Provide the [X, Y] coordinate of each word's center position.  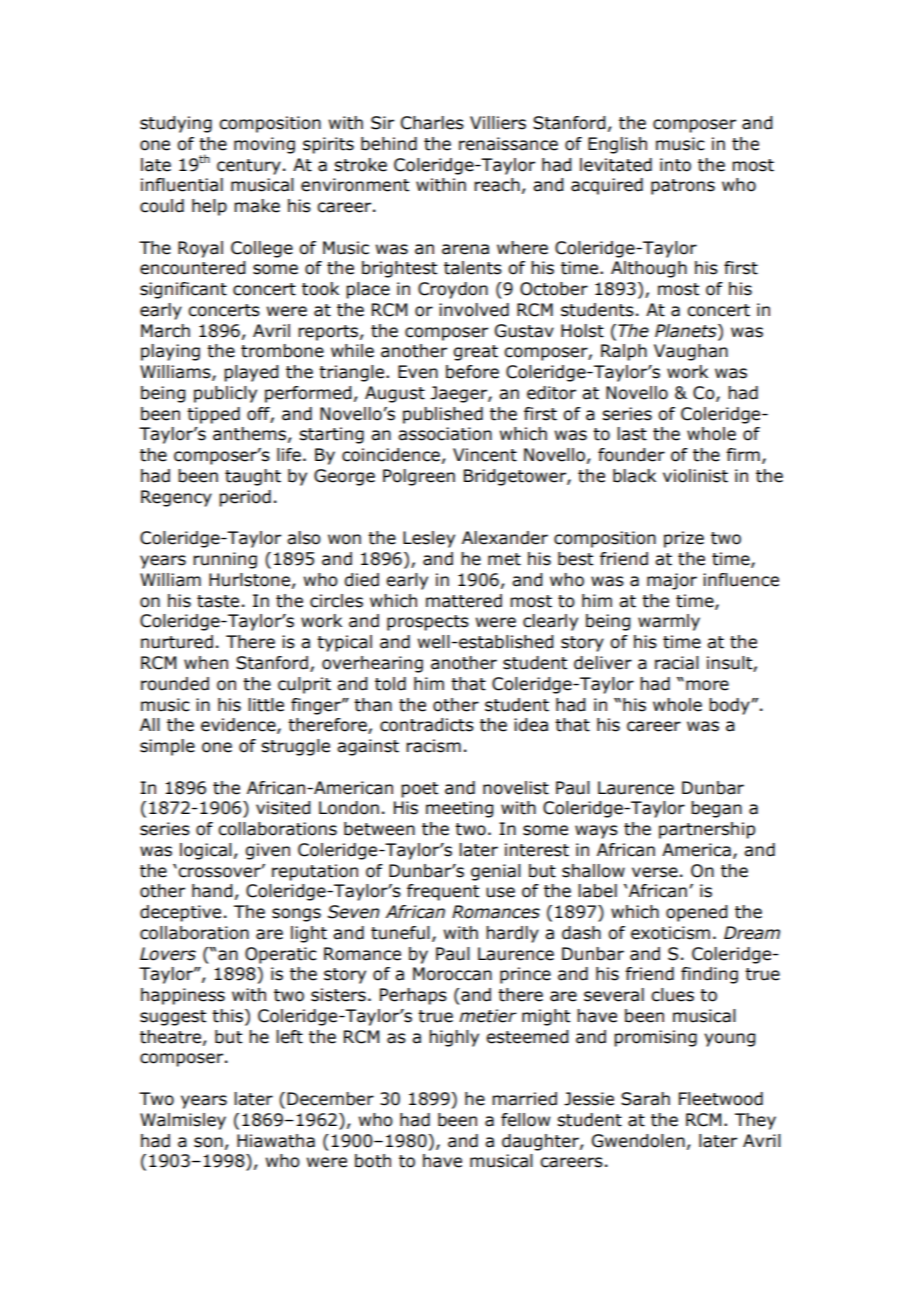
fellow [525, 1120]
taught [253, 477]
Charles [432, 123]
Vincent [485, 455]
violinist [695, 476]
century [249, 167]
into [675, 165]
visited [283, 808]
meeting [460, 809]
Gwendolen [638, 1141]
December [330, 1099]
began [716, 809]
